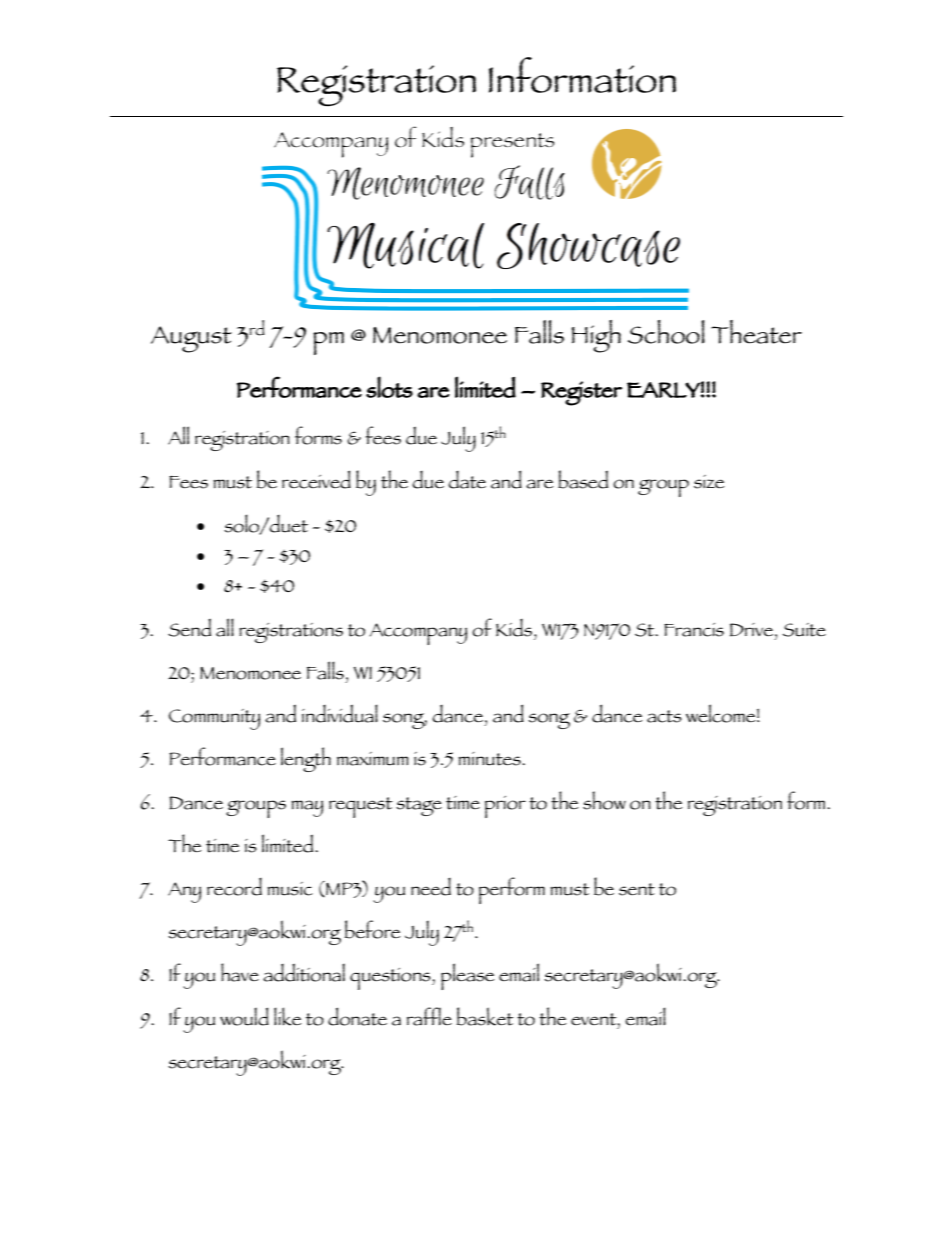 The image size is (952, 1233). Describe the element at coordinates (468, 976) in the screenshot. I see `please` at that location.
